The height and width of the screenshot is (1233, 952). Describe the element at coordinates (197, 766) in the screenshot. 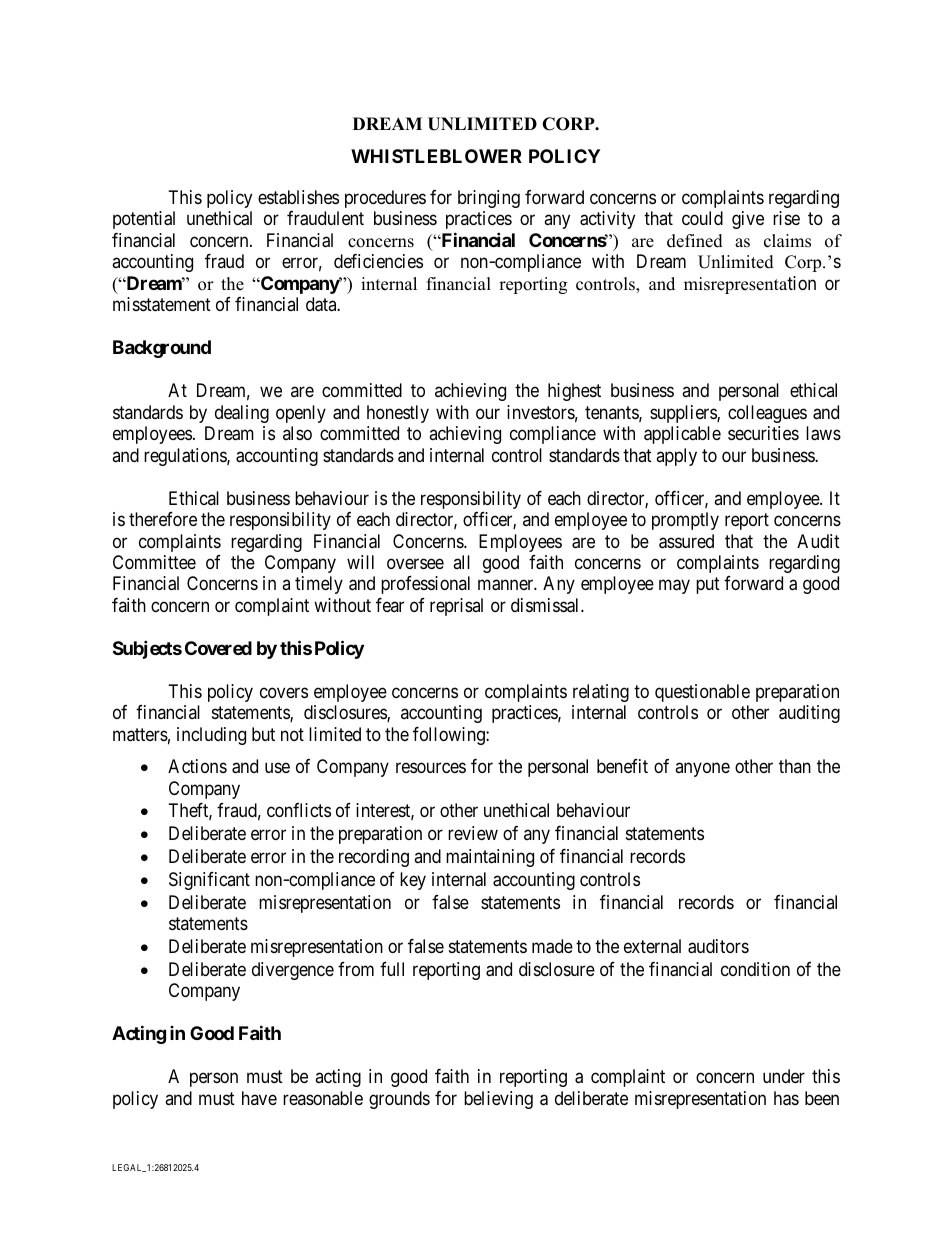

I see `Actions` at that location.
